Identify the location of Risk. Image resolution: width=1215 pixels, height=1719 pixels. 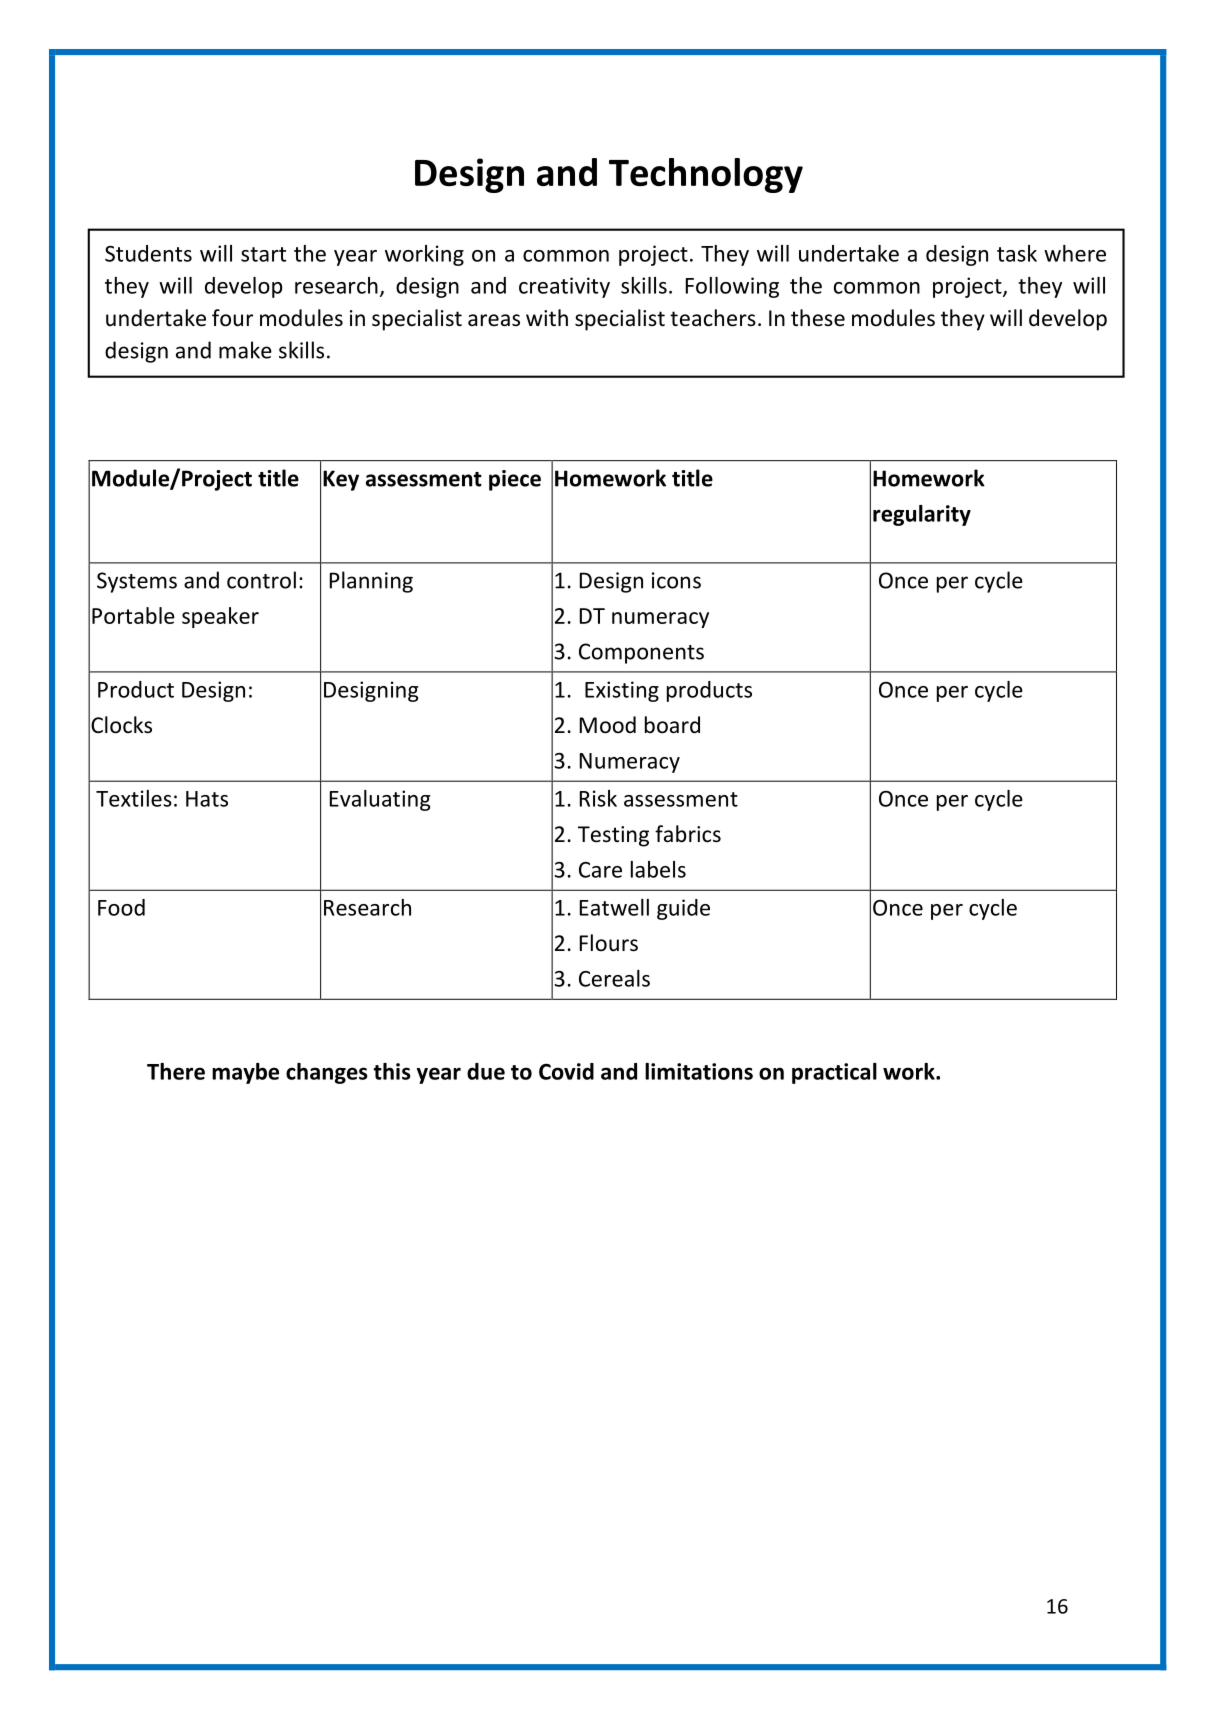
(598, 798).
